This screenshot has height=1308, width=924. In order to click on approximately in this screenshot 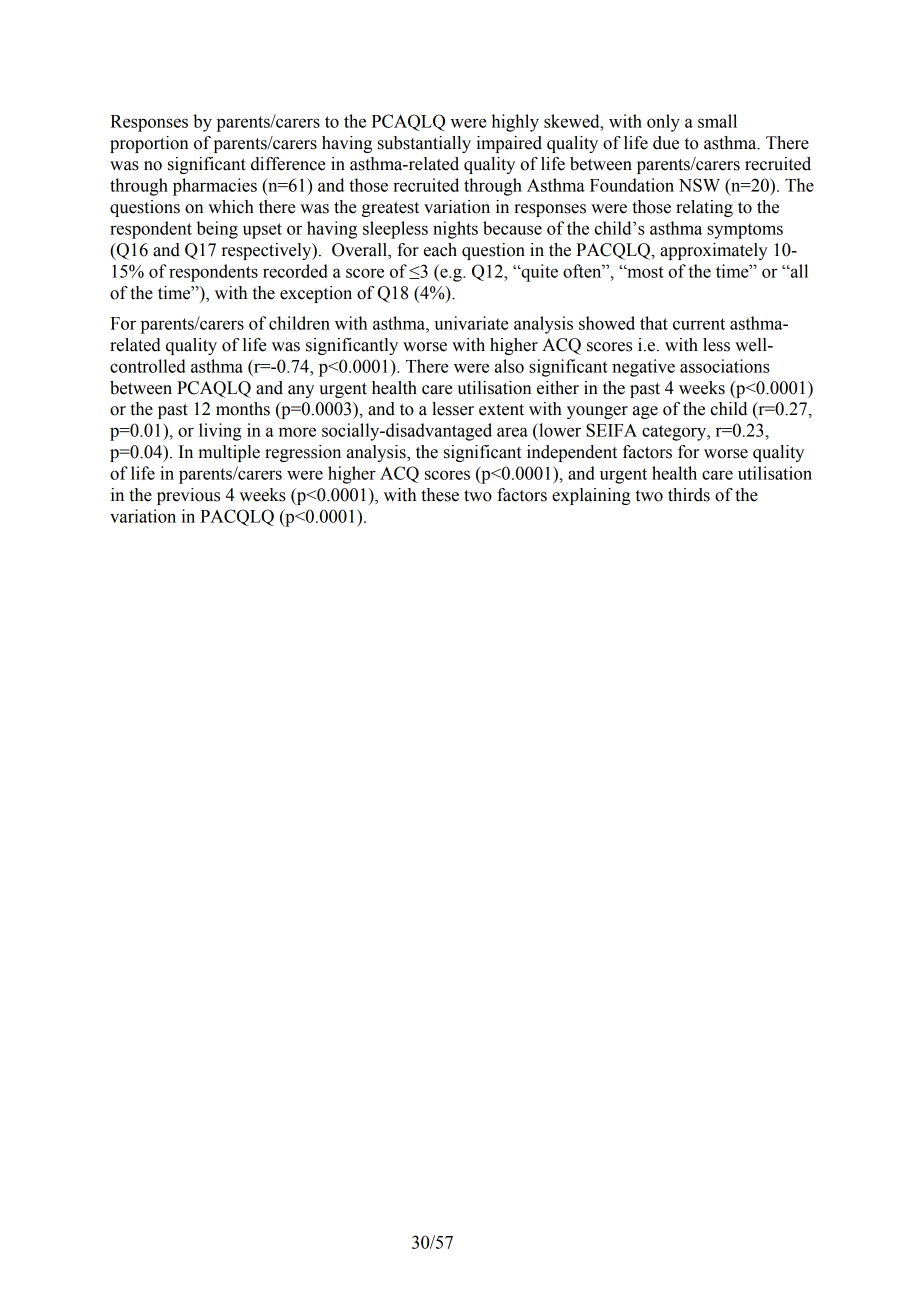, I will do `click(714, 251)`.
